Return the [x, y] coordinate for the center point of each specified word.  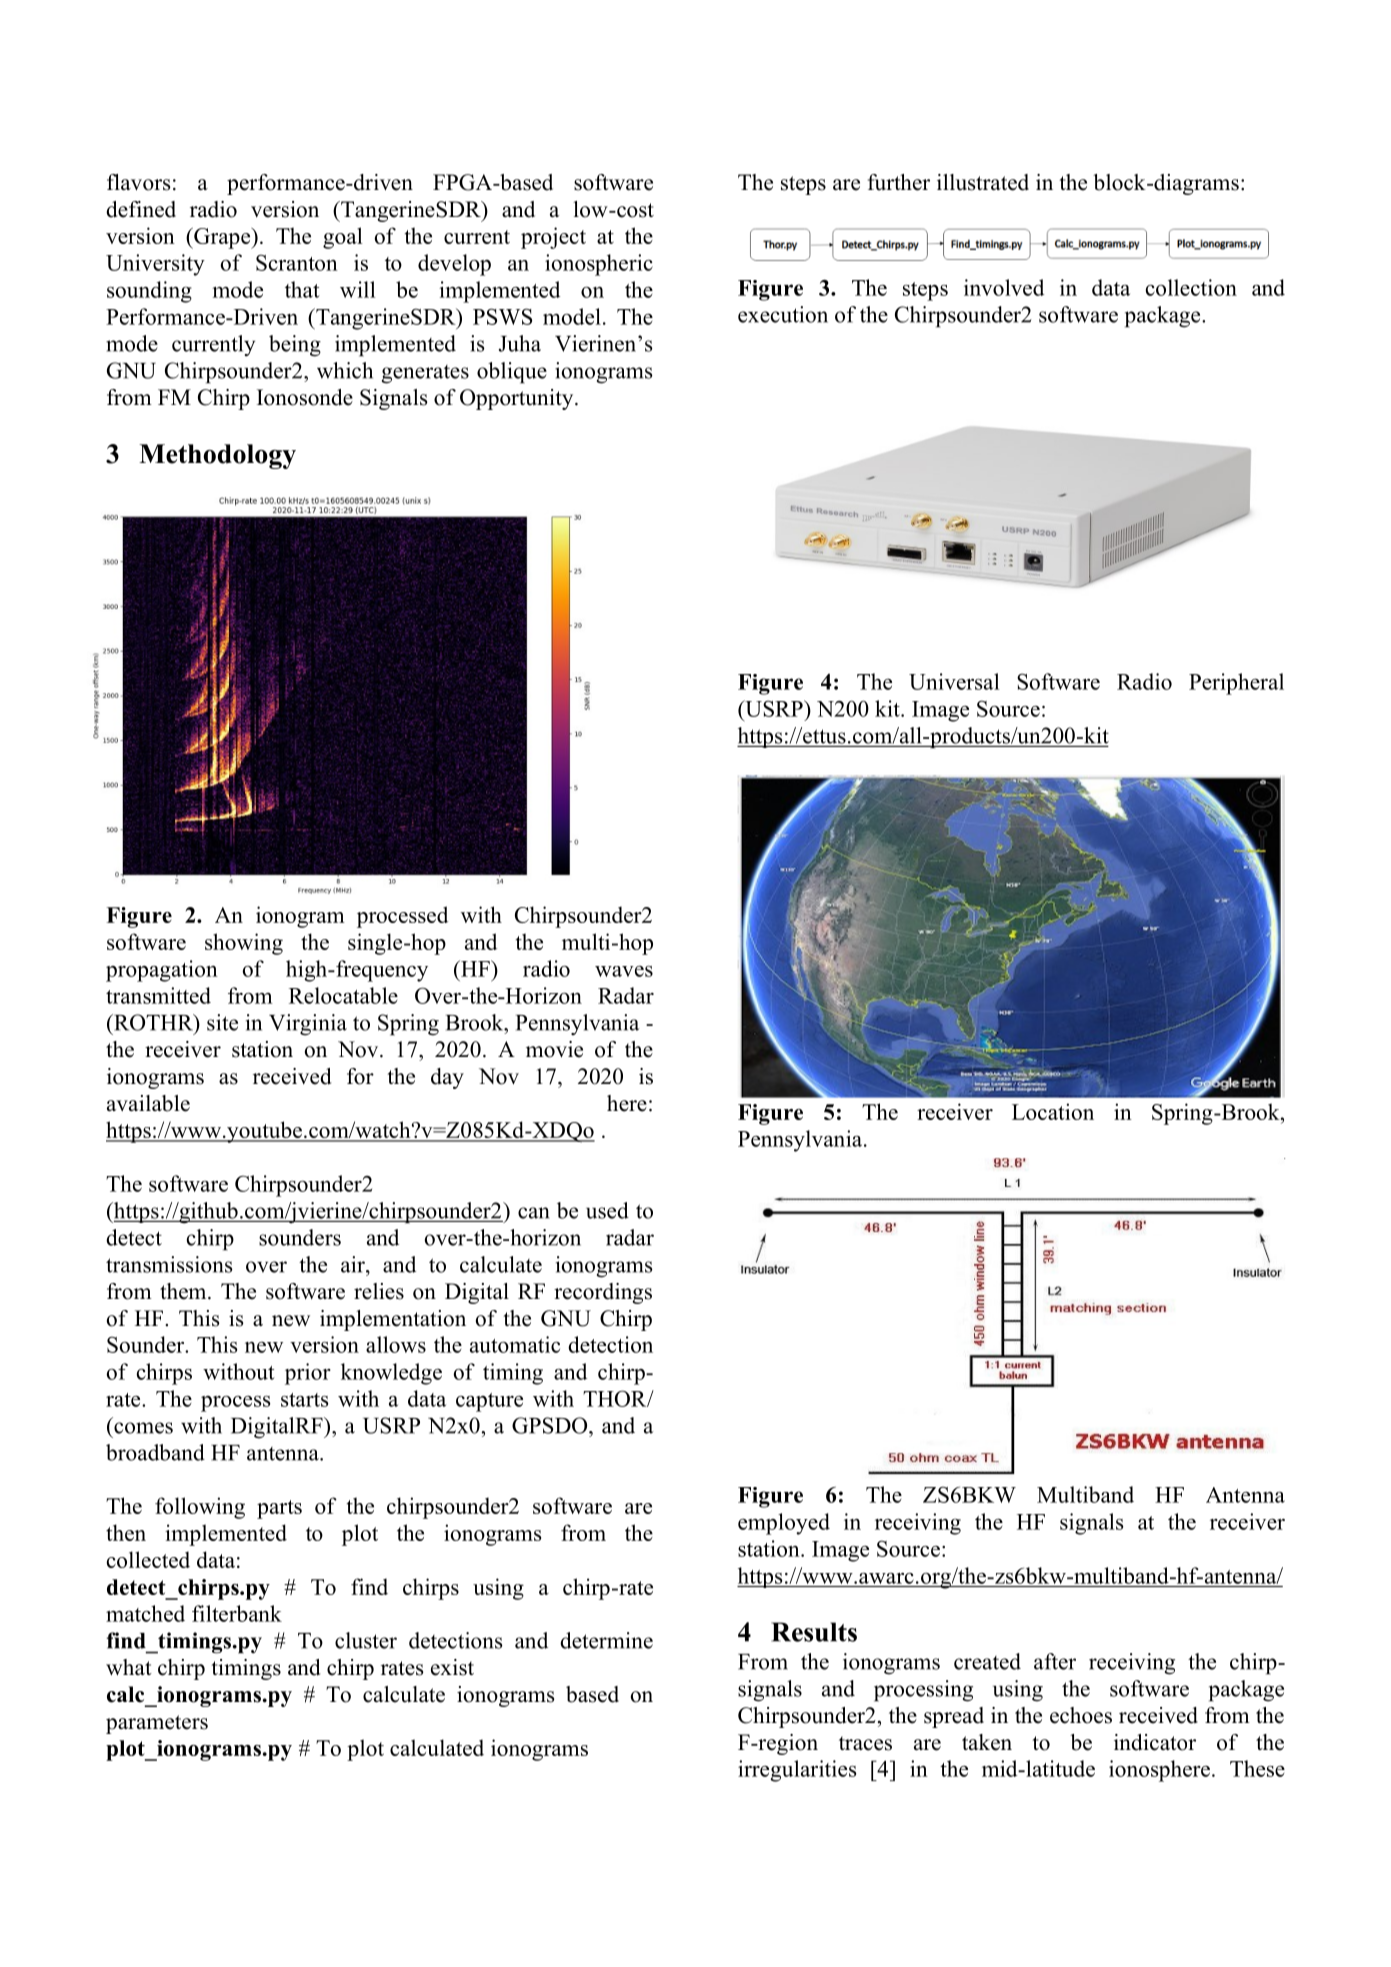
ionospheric [599, 265]
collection [1191, 287]
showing [244, 944]
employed [784, 1524]
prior [308, 1374]
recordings [603, 1293]
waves [624, 971]
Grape [222, 238]
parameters [157, 1724]
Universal [954, 681]
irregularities [797, 1771]
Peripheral [1236, 684]
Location [1053, 1111]
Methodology [217, 456]
